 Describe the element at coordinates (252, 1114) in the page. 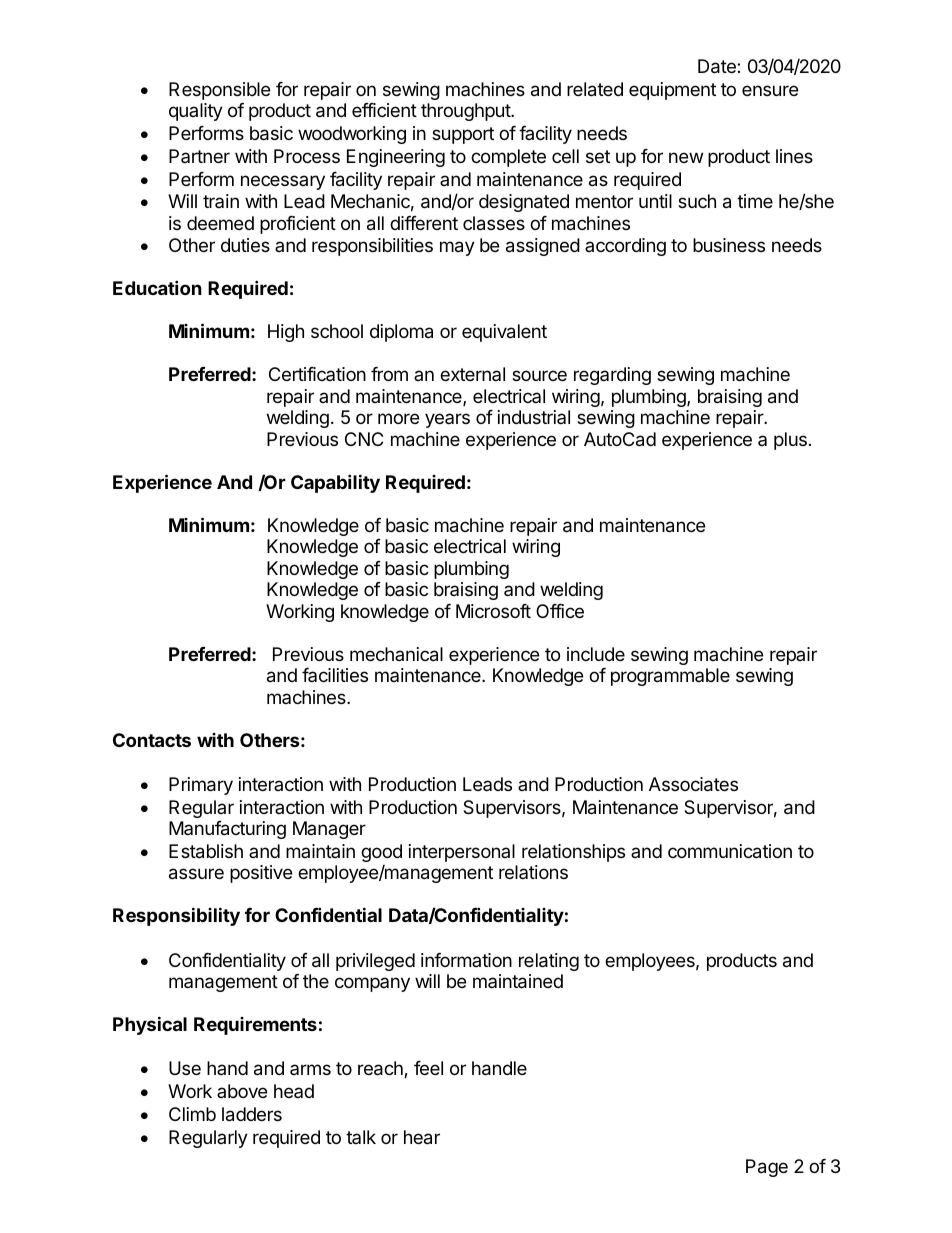

I see `ladders` at that location.
